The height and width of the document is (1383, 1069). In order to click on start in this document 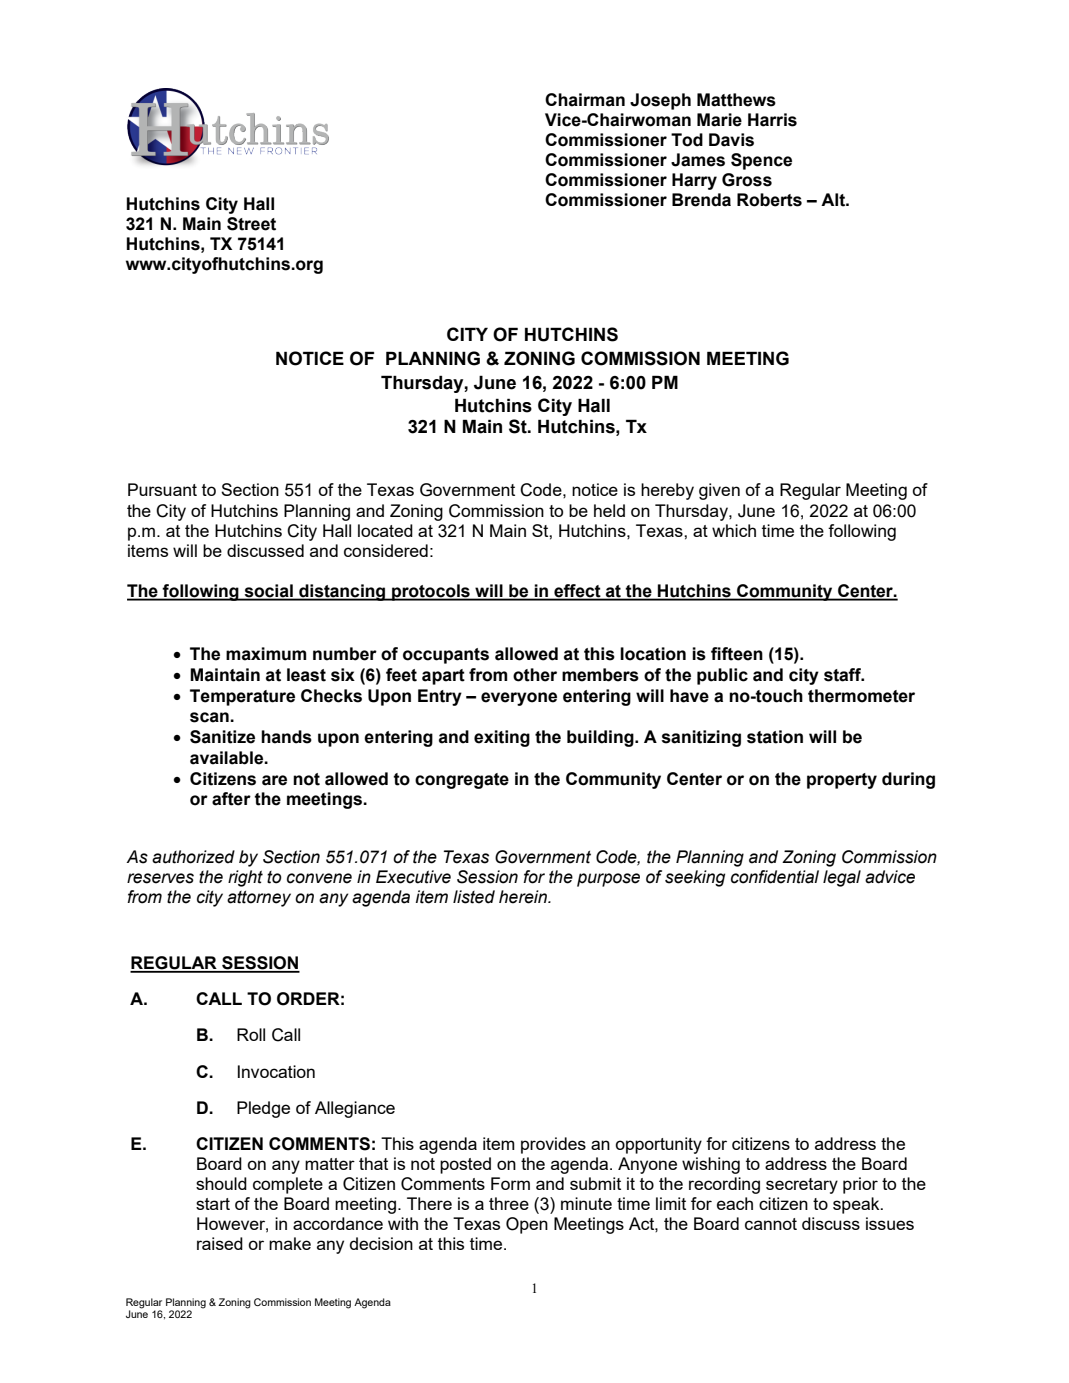, I will do `click(213, 1204)`.
